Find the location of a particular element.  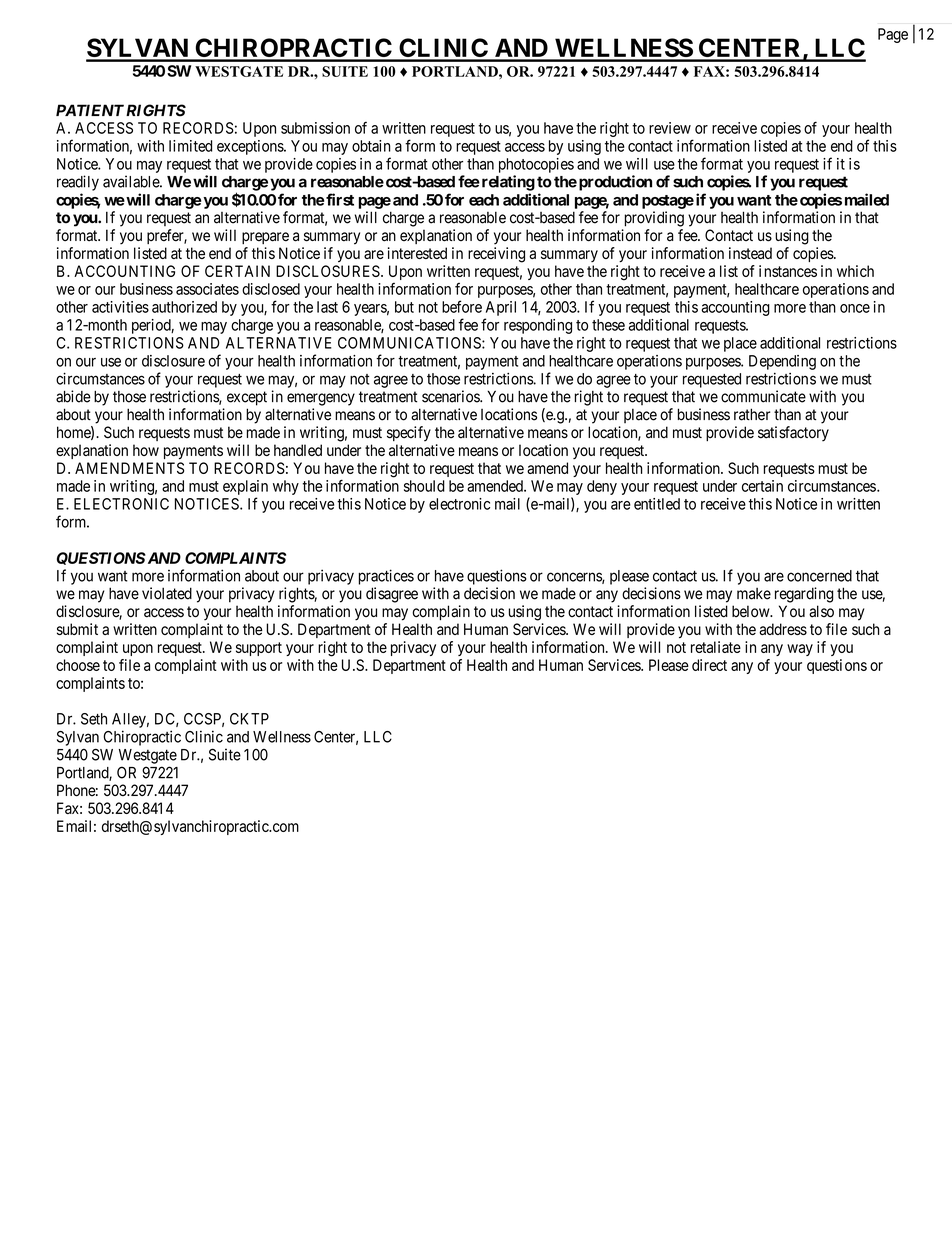

review is located at coordinates (670, 128).
